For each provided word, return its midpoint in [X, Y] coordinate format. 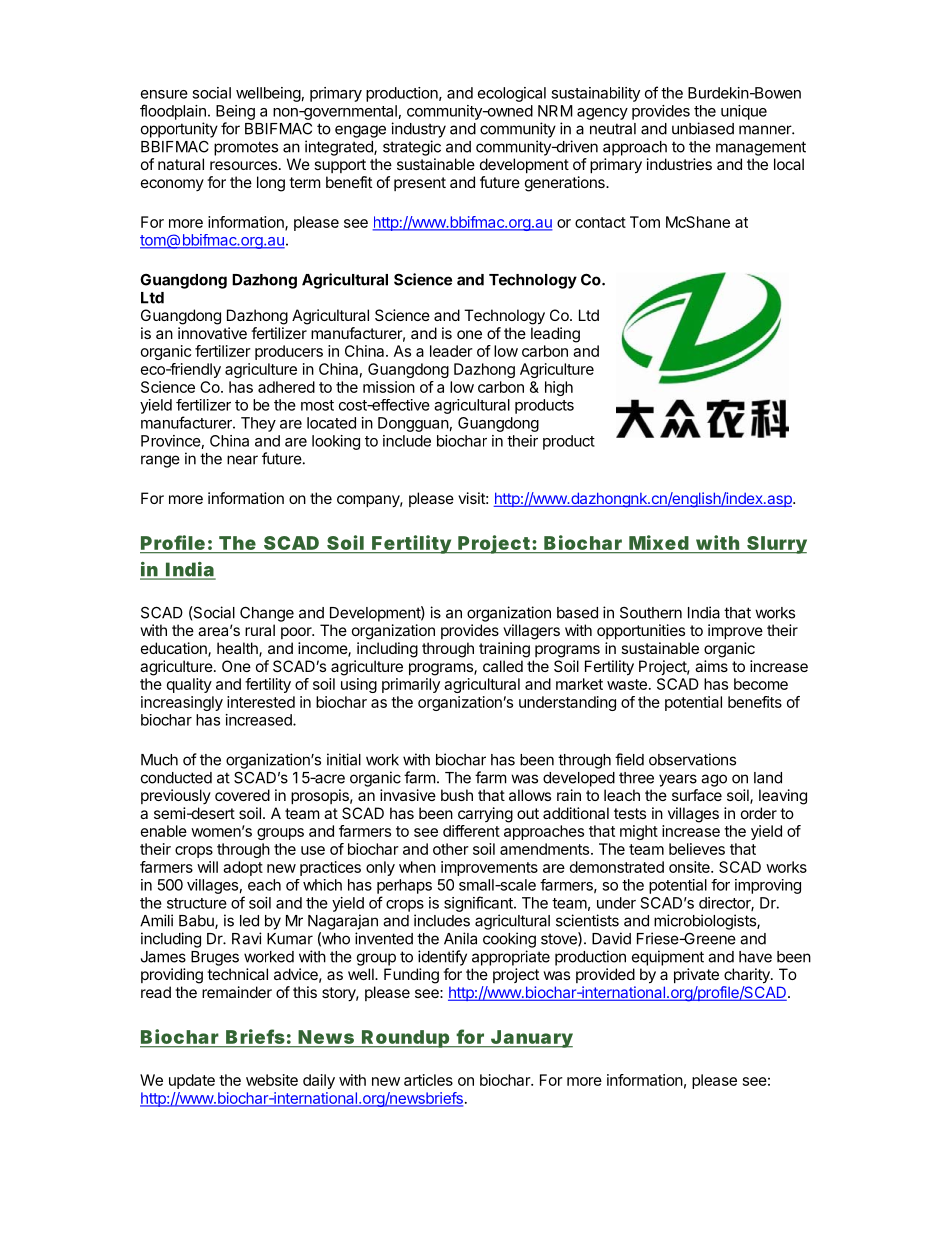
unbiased [703, 128]
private [696, 975]
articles [428, 1080]
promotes [246, 148]
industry [418, 130]
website [272, 1080]
